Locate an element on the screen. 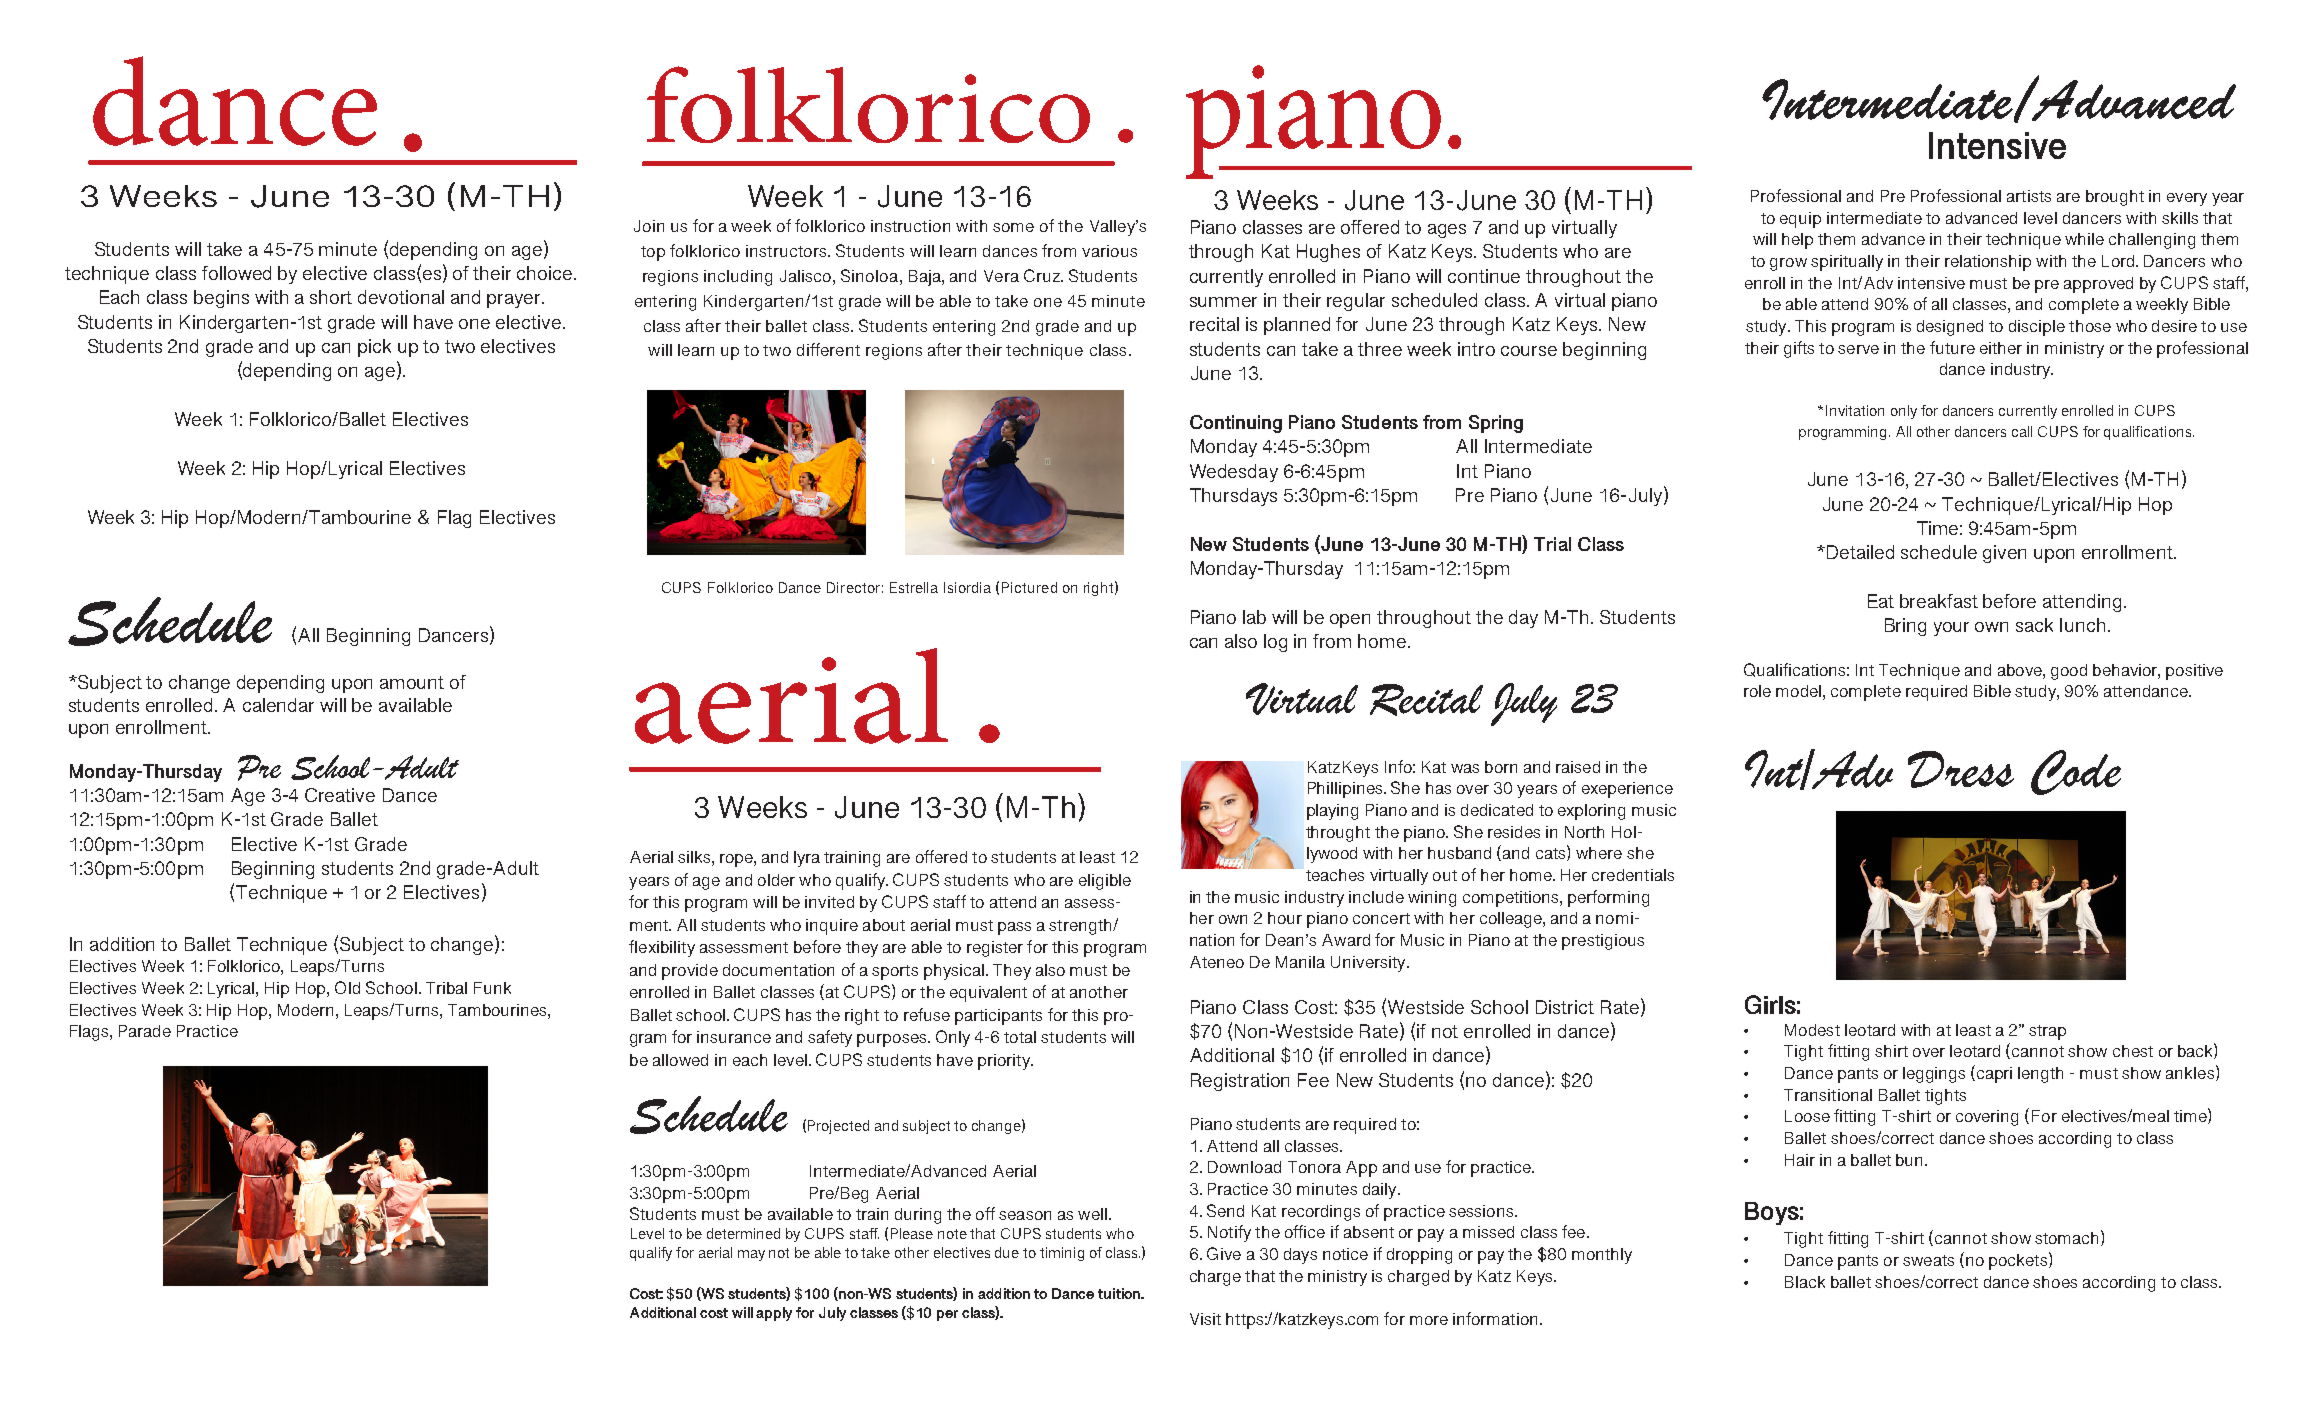  Tribal is located at coordinates (446, 988).
